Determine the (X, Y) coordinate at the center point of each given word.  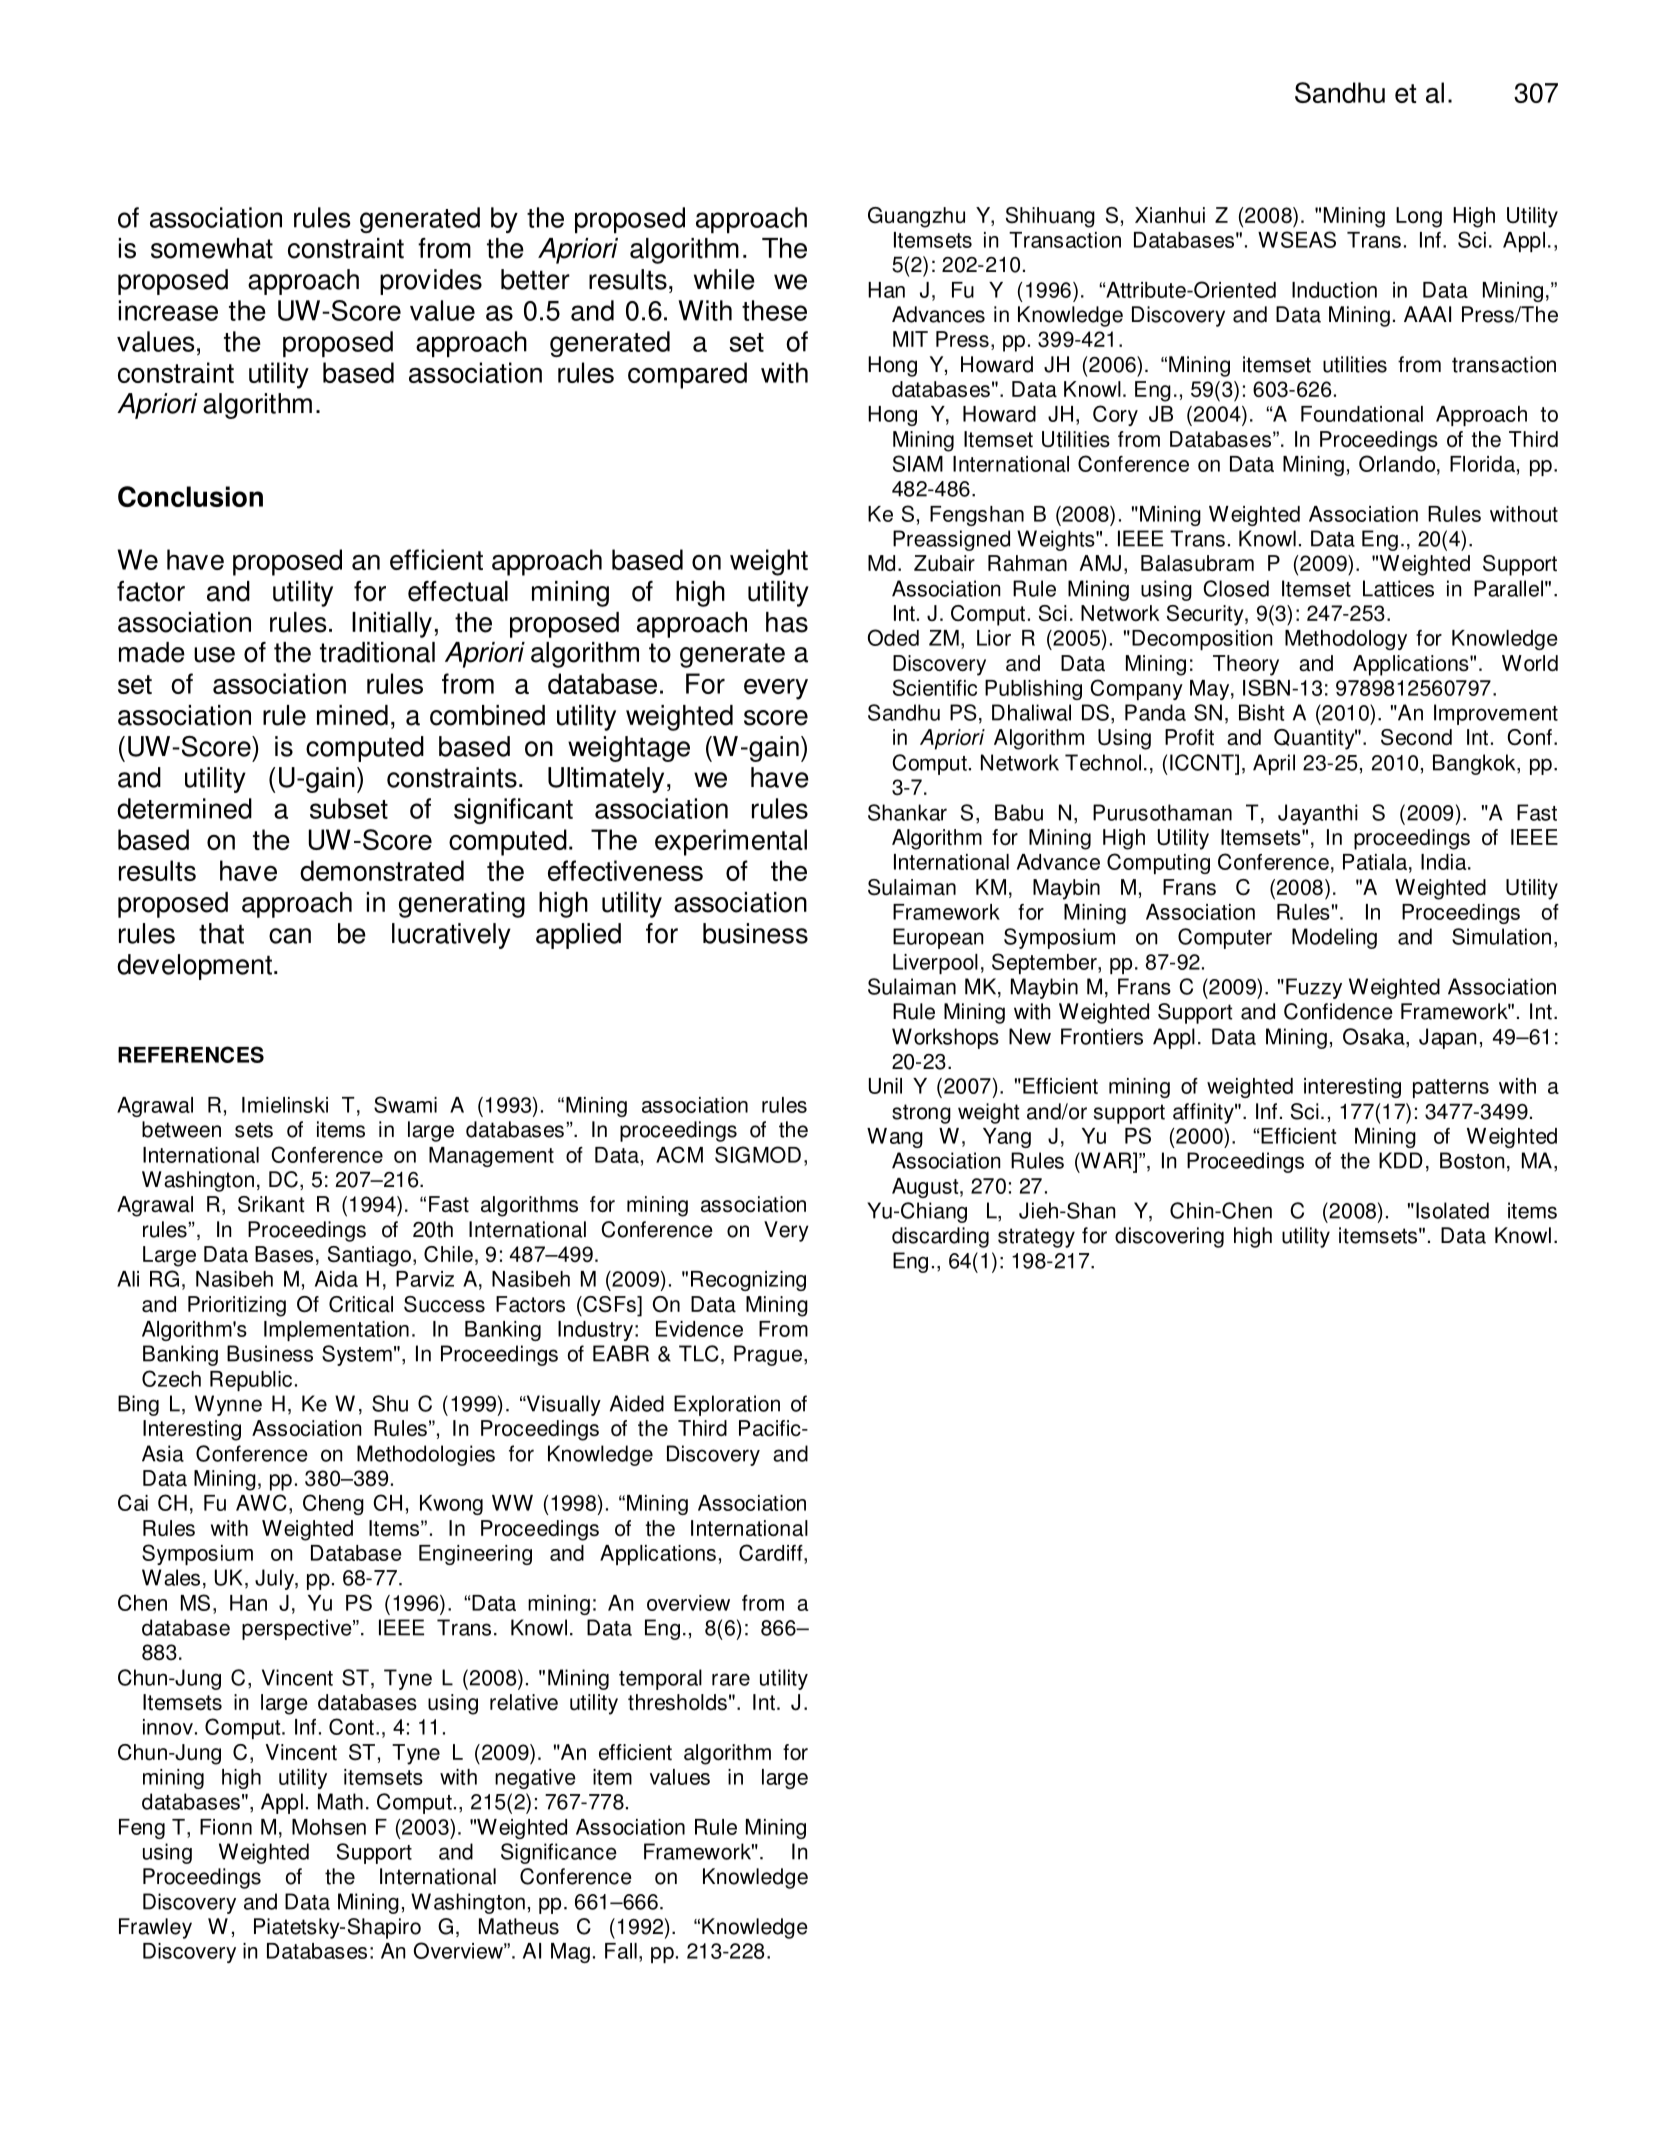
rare (731, 1679)
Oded (893, 637)
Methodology (1346, 640)
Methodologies (426, 1455)
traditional (377, 652)
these (774, 310)
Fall (621, 1951)
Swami (405, 1104)
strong (921, 1114)
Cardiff (772, 1552)
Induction (1334, 290)
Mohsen (329, 1827)
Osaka (1375, 1036)
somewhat (212, 248)
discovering (1169, 1237)
